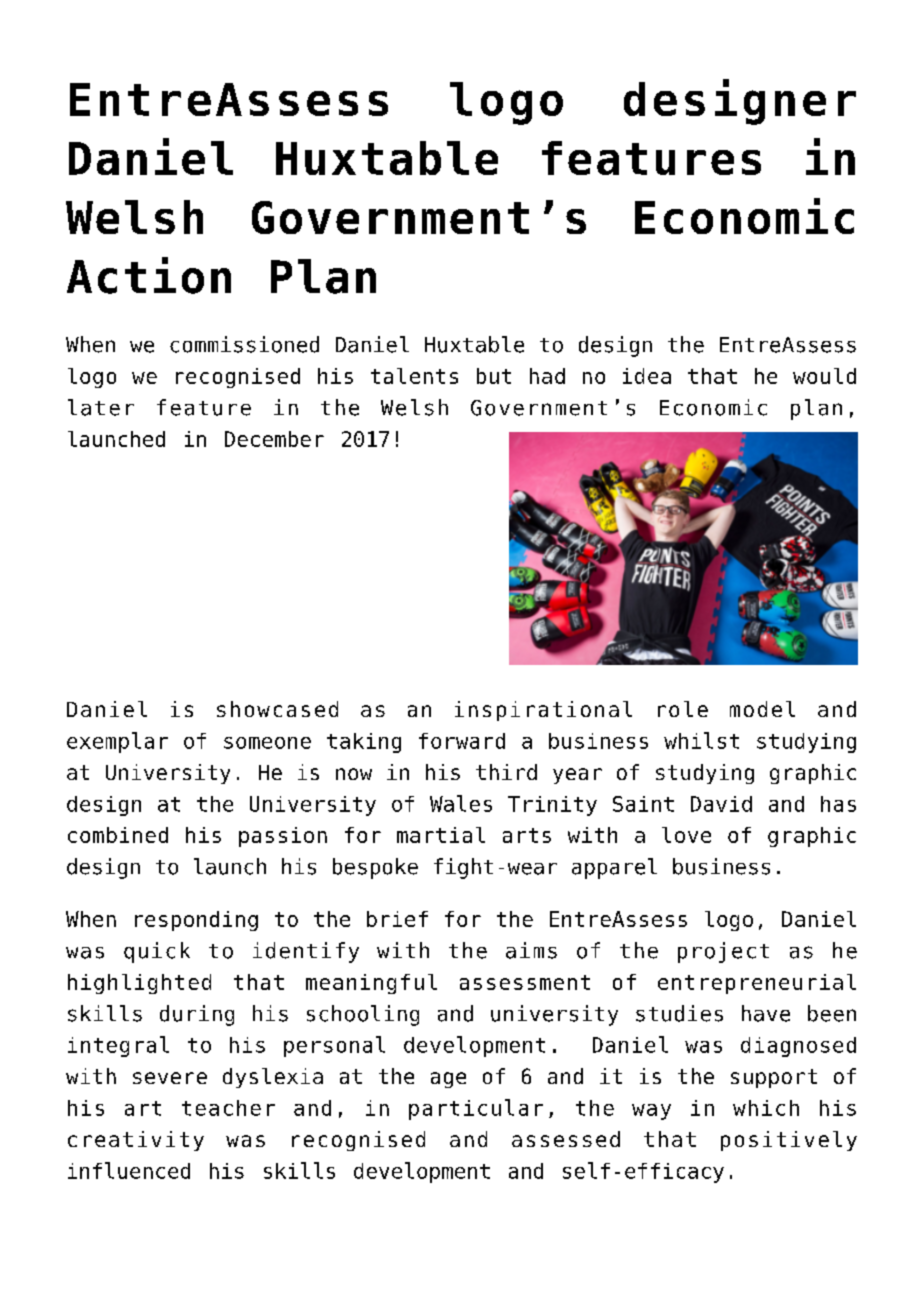  I want to click on forward, so click(462, 741).
